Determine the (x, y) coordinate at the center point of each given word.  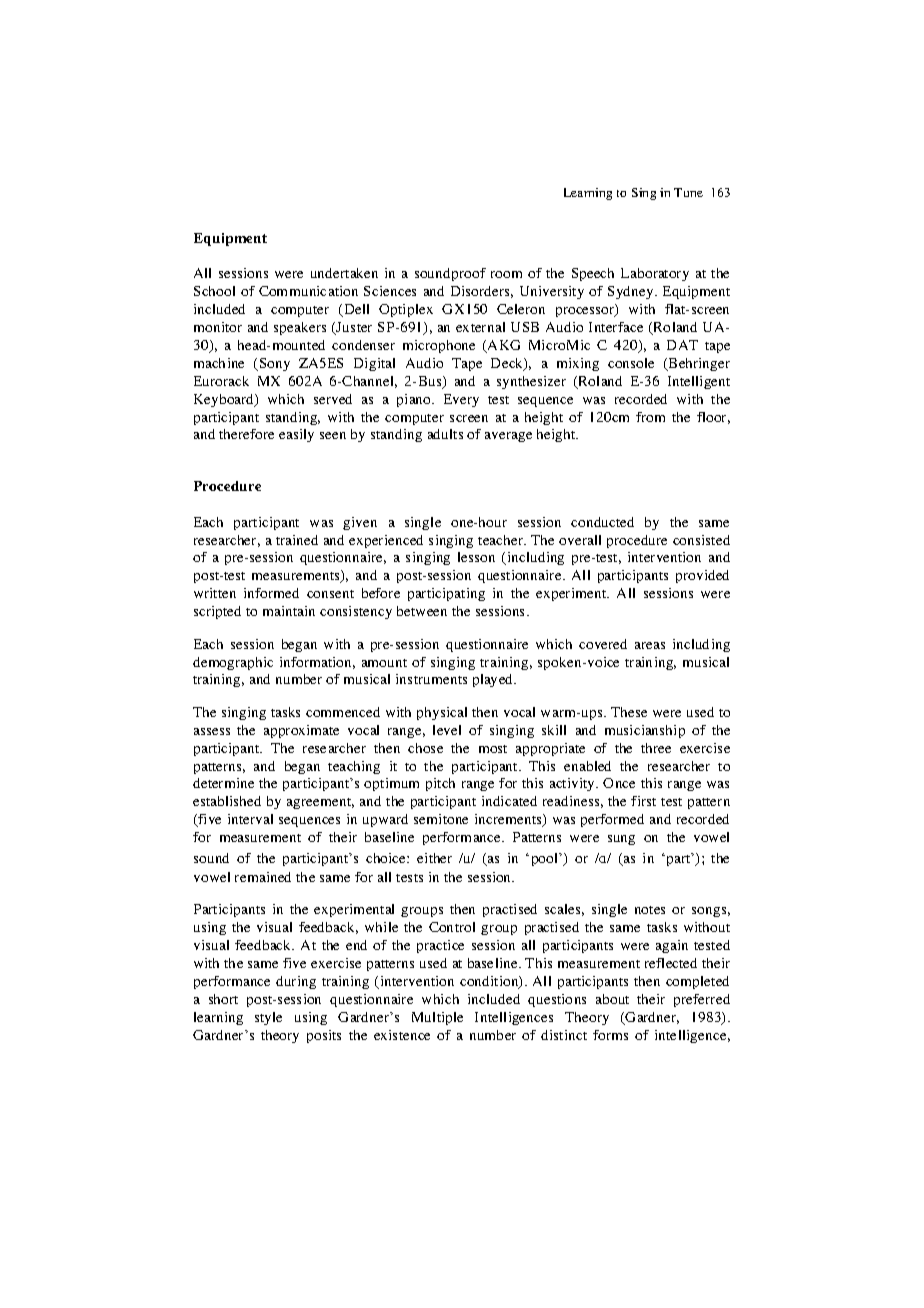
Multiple (437, 1018)
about (612, 999)
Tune (688, 192)
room (506, 274)
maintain (289, 611)
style (268, 1018)
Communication (308, 291)
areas (650, 645)
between (422, 611)
